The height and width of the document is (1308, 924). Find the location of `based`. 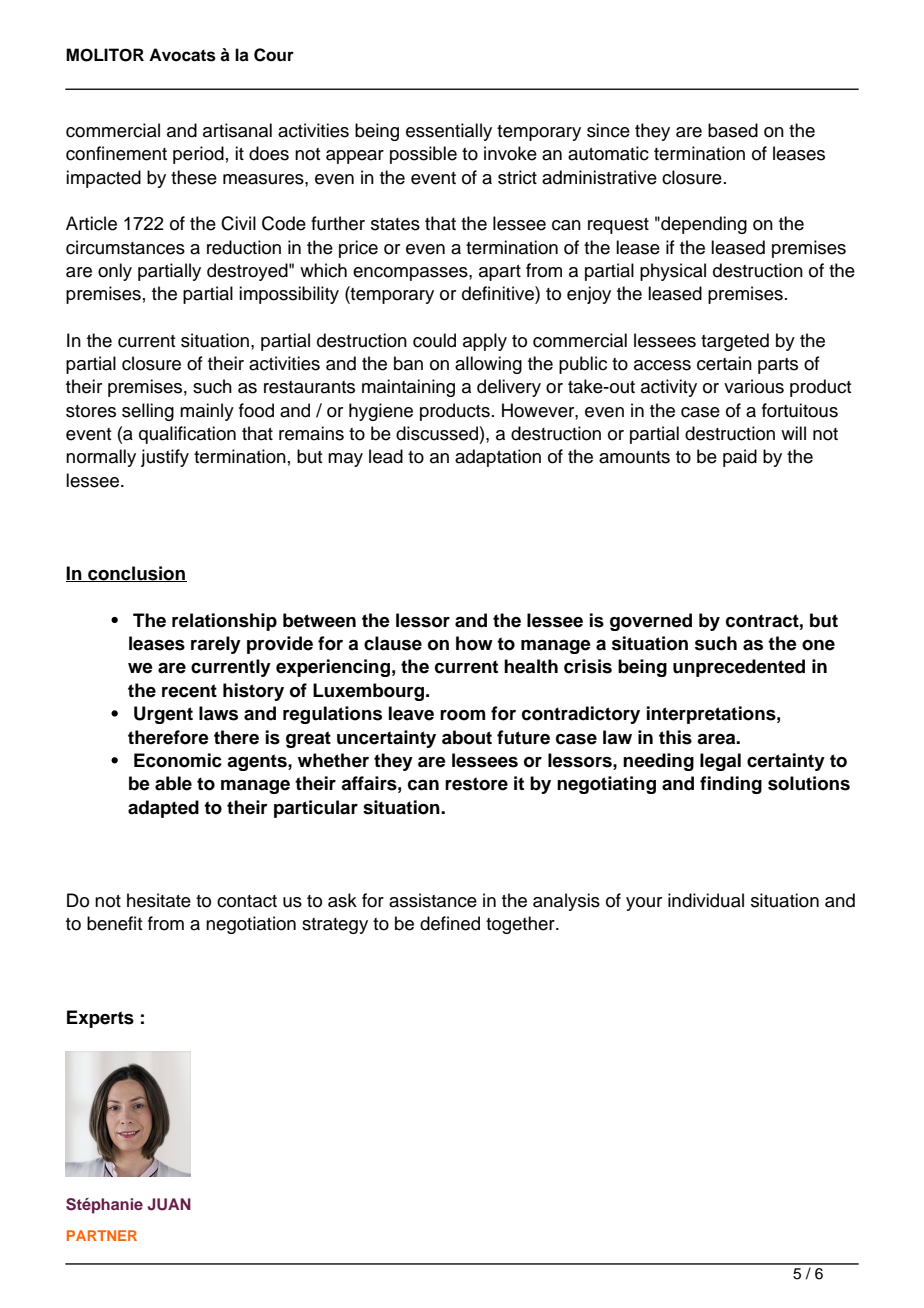

based is located at coordinates (733, 130).
